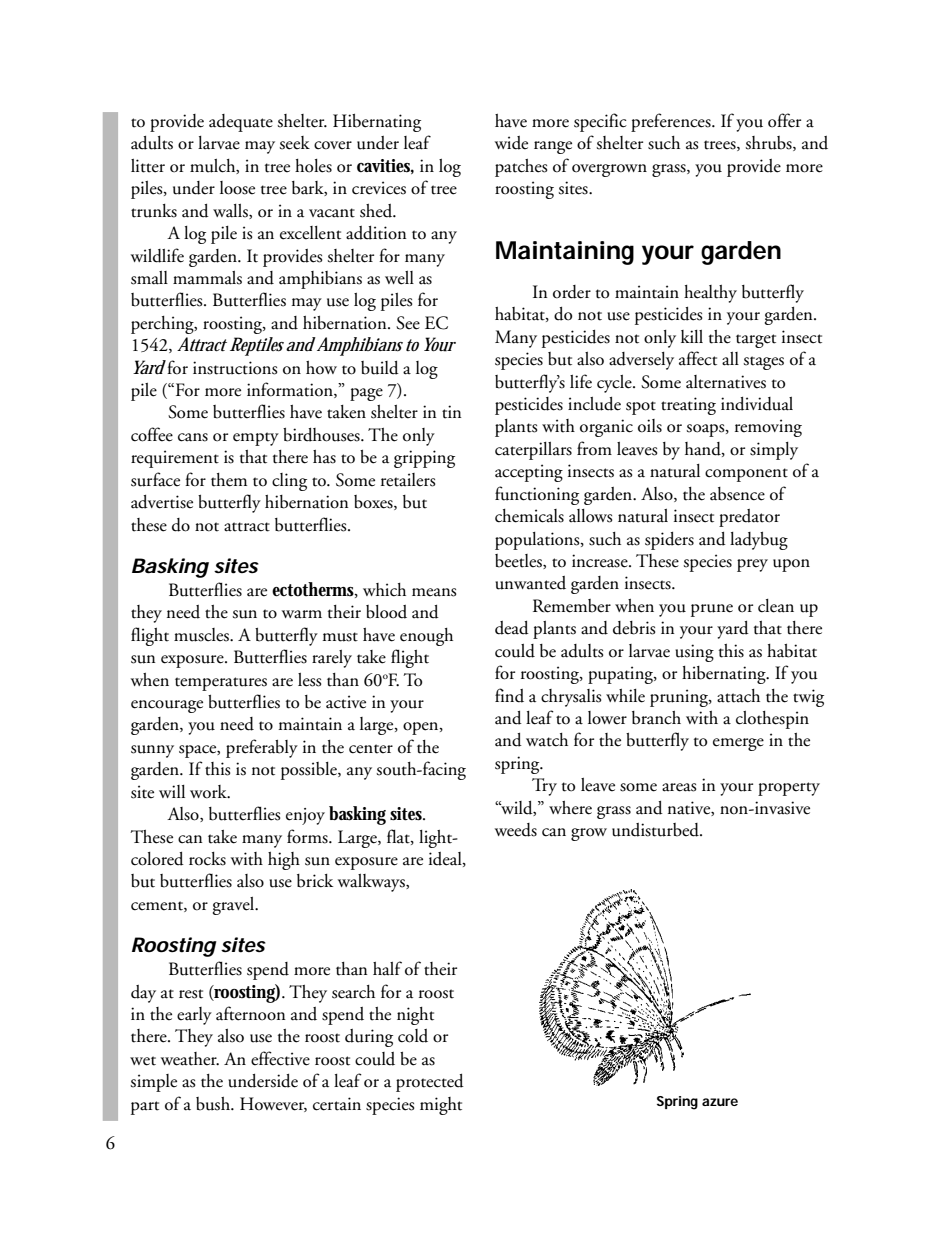 The height and width of the screenshot is (1233, 952). What do you see at coordinates (214, 1104) in the screenshot?
I see `bush` at bounding box center [214, 1104].
